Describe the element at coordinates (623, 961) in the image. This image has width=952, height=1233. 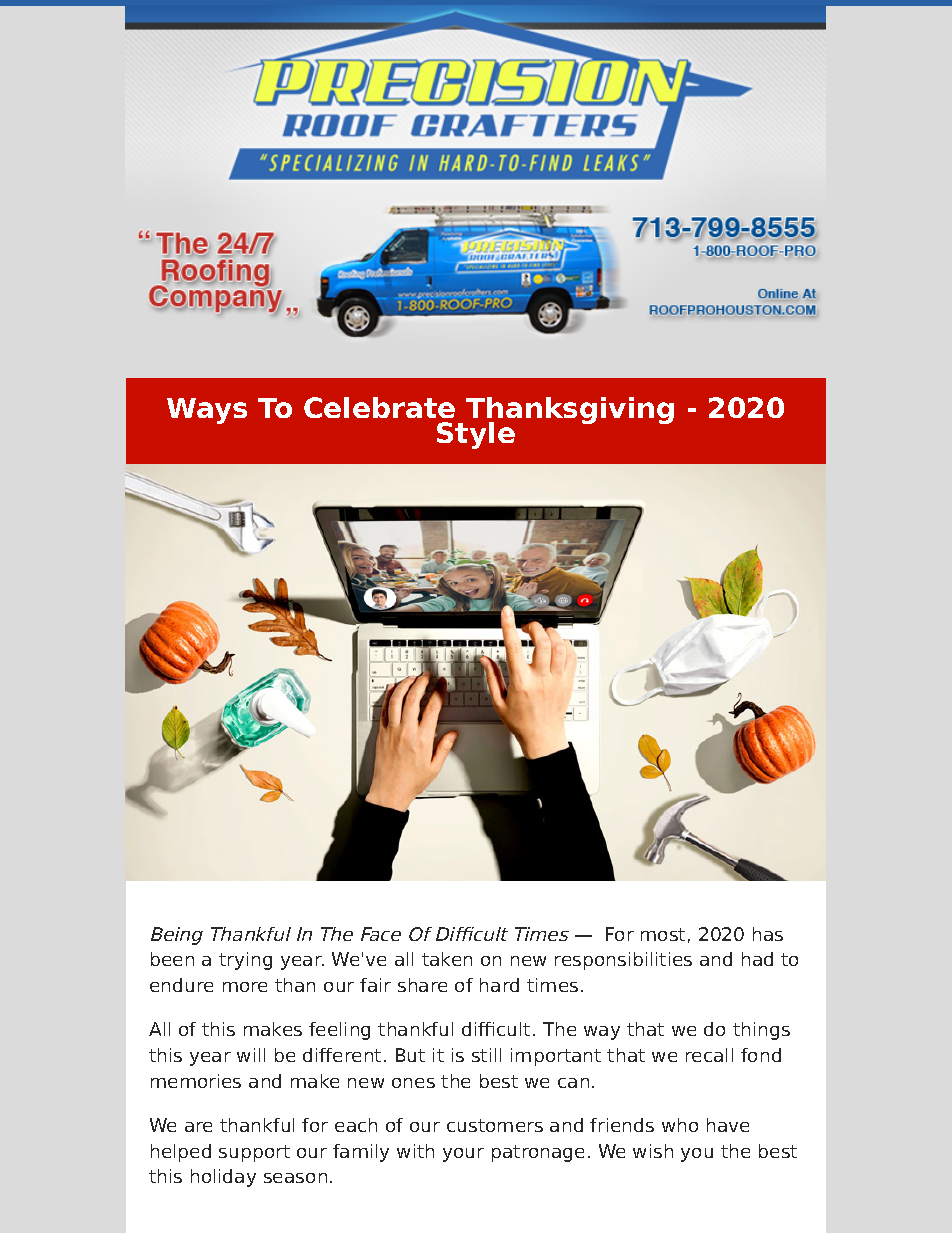
I see `responsibilities` at that location.
